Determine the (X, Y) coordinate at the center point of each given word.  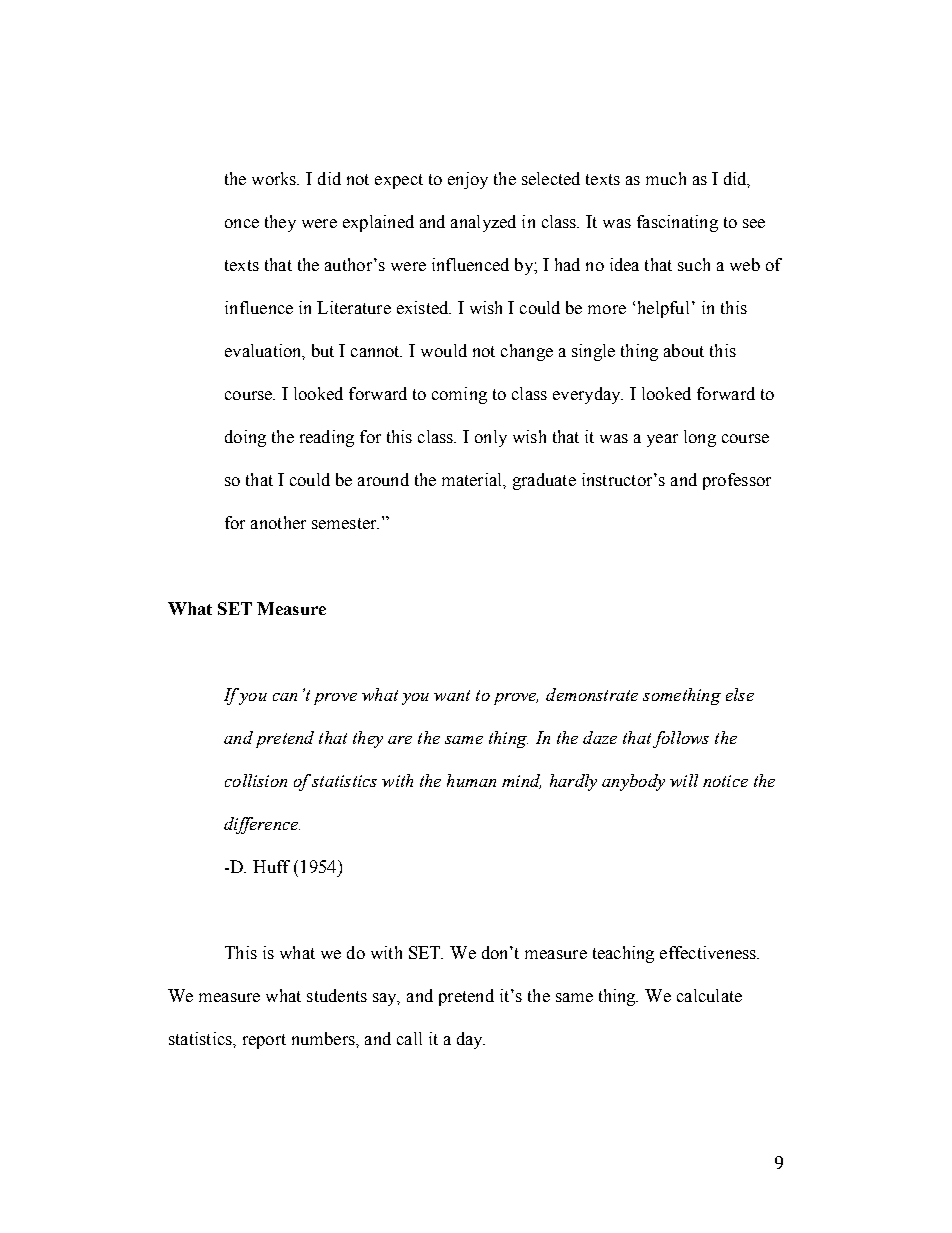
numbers (324, 1038)
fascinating (677, 223)
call (409, 1038)
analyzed (483, 223)
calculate (709, 995)
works (275, 178)
